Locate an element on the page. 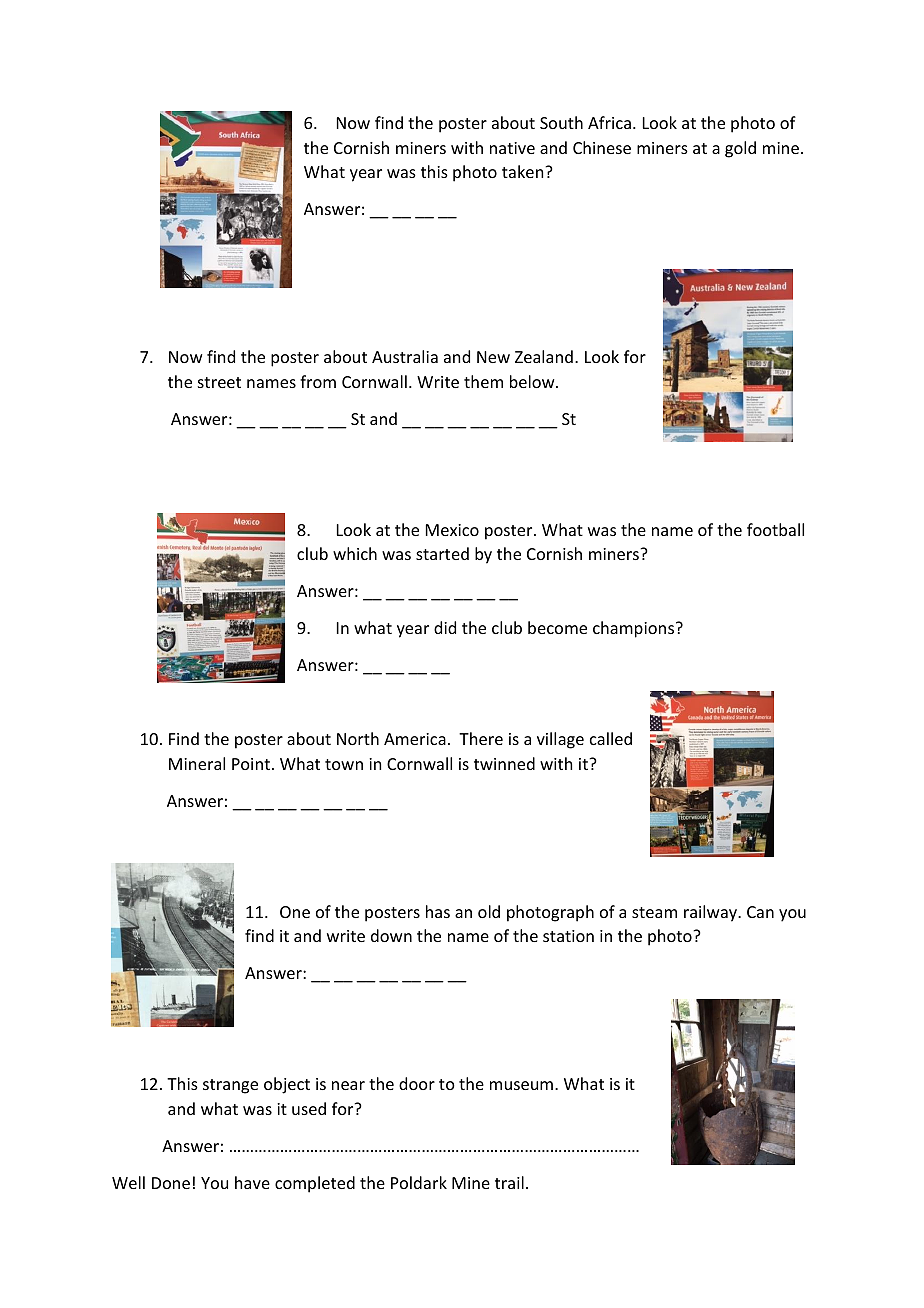  Poldark is located at coordinates (419, 1182).
